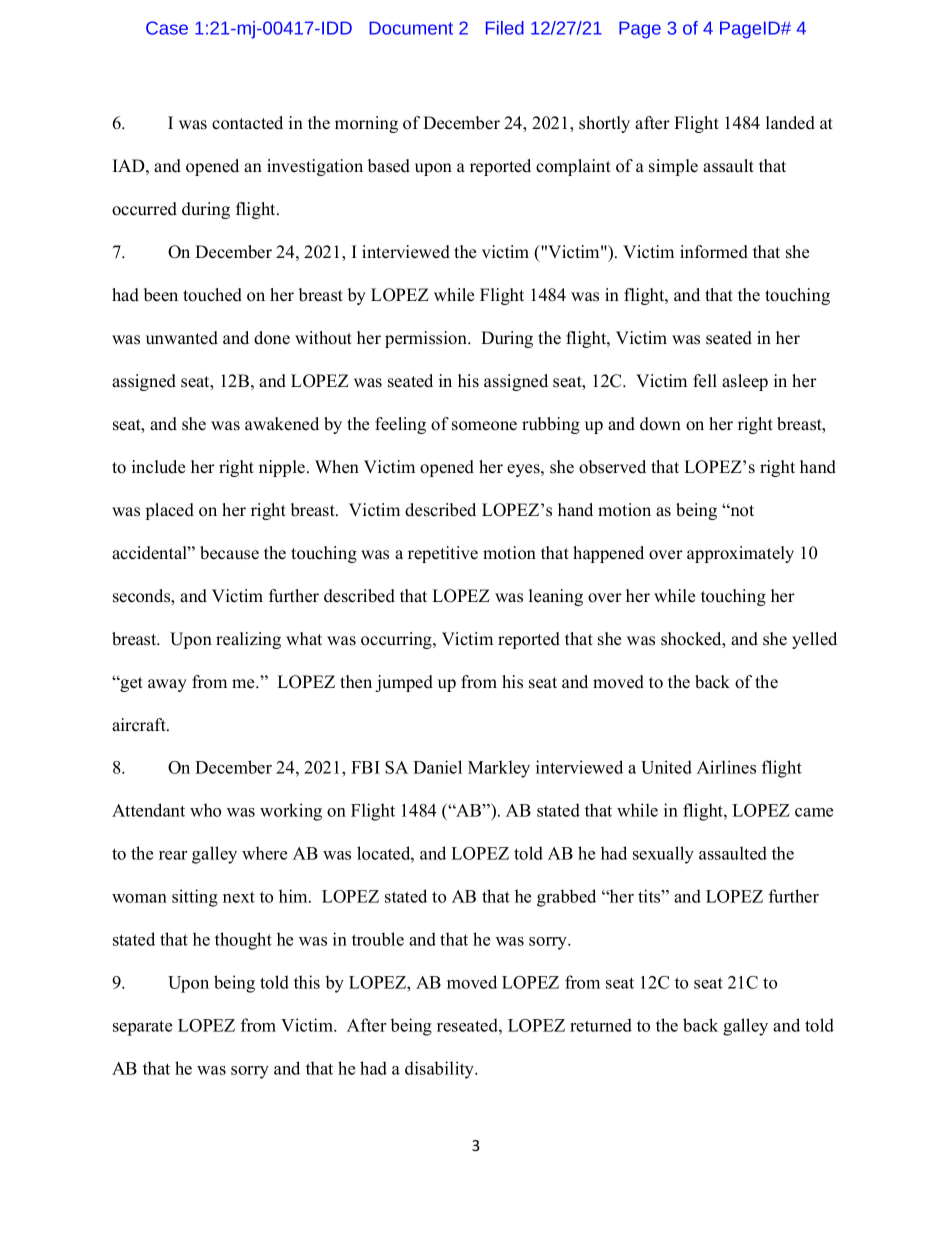  Describe the element at coordinates (182, 338) in the screenshot. I see `unwanted` at that location.
